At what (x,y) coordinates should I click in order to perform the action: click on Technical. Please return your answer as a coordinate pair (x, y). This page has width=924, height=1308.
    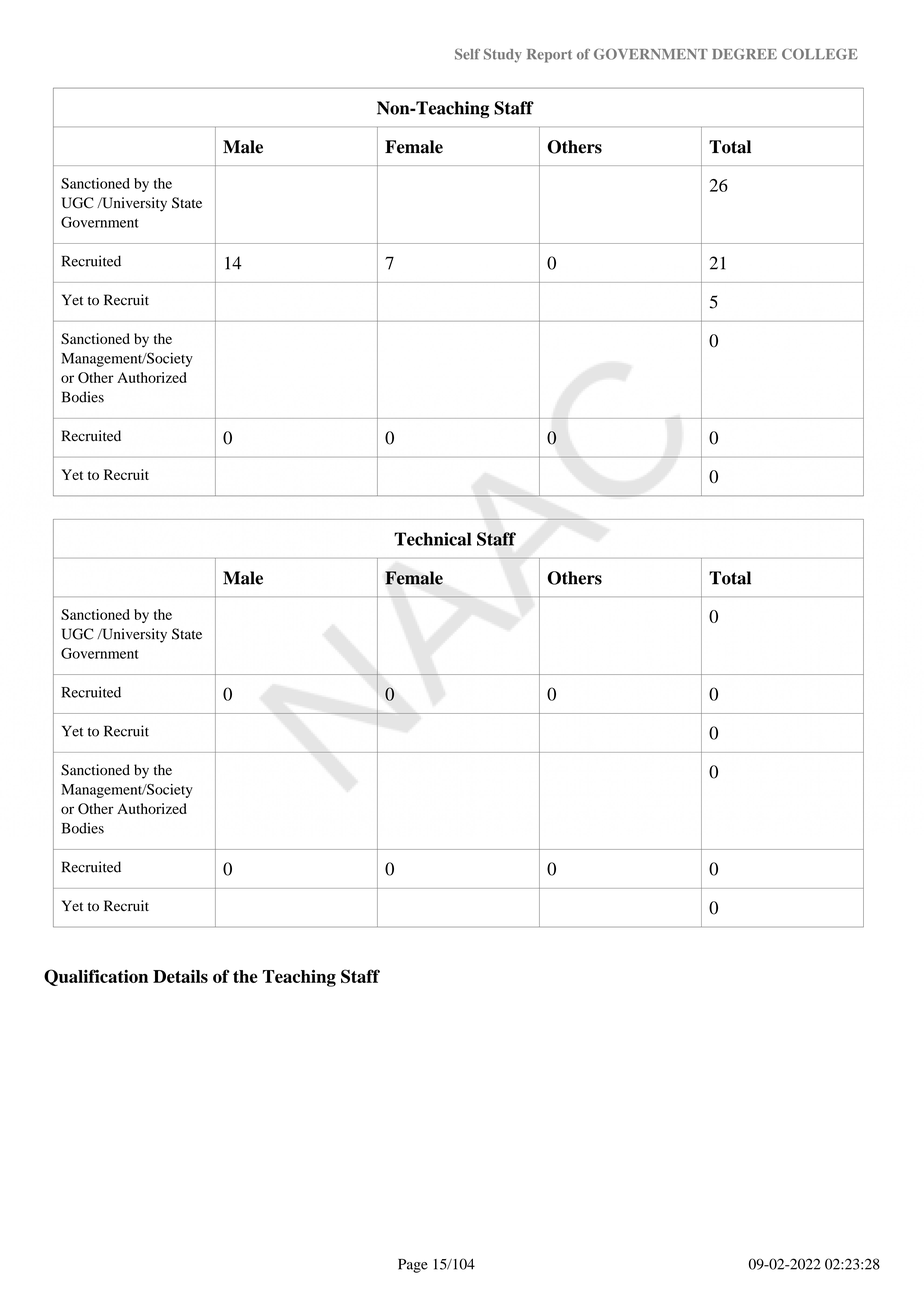
    Looking at the image, I should click on (432, 539).
